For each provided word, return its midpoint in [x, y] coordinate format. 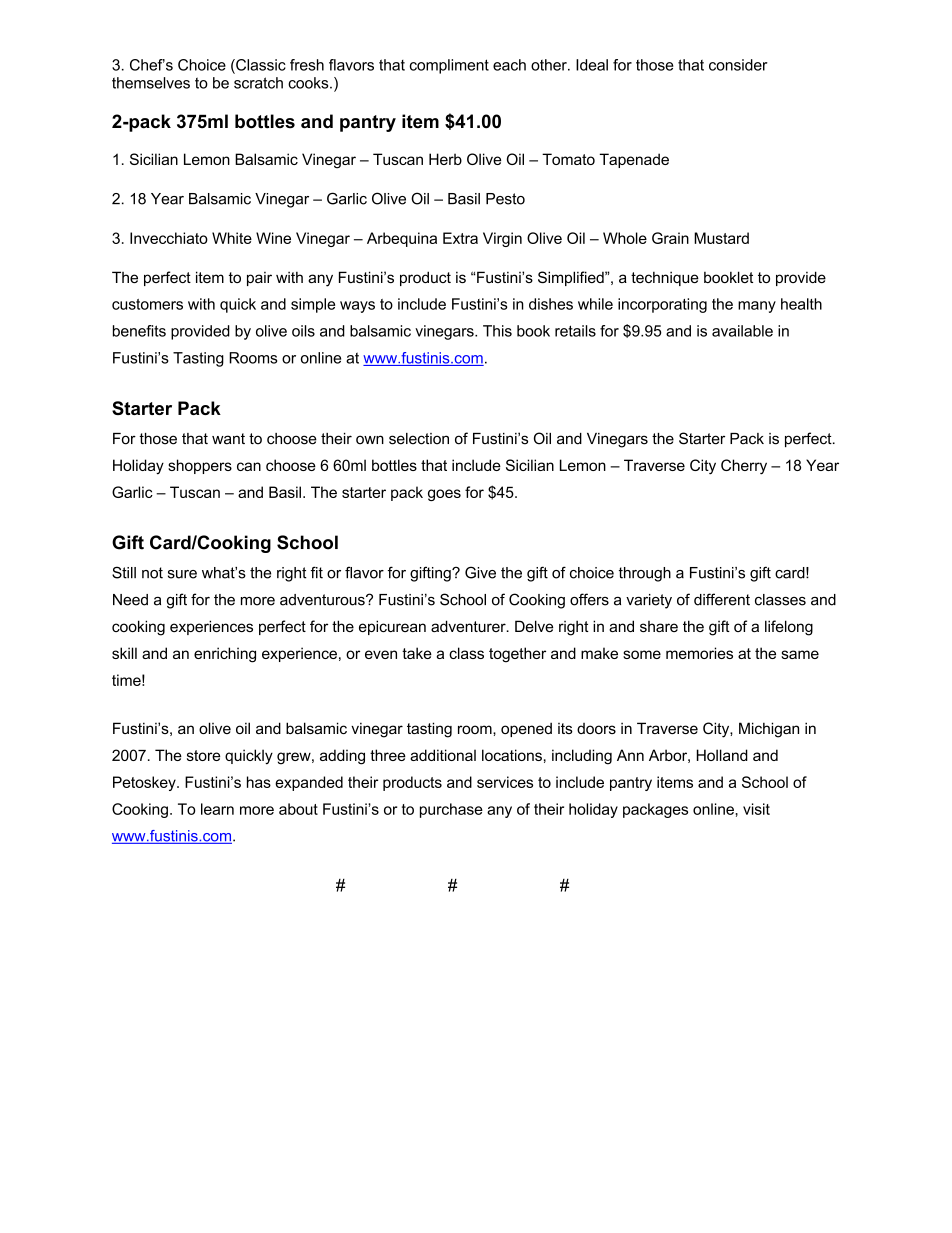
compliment [449, 66]
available [742, 331]
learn [217, 809]
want [228, 439]
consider [738, 65]
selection [419, 439]
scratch [258, 83]
